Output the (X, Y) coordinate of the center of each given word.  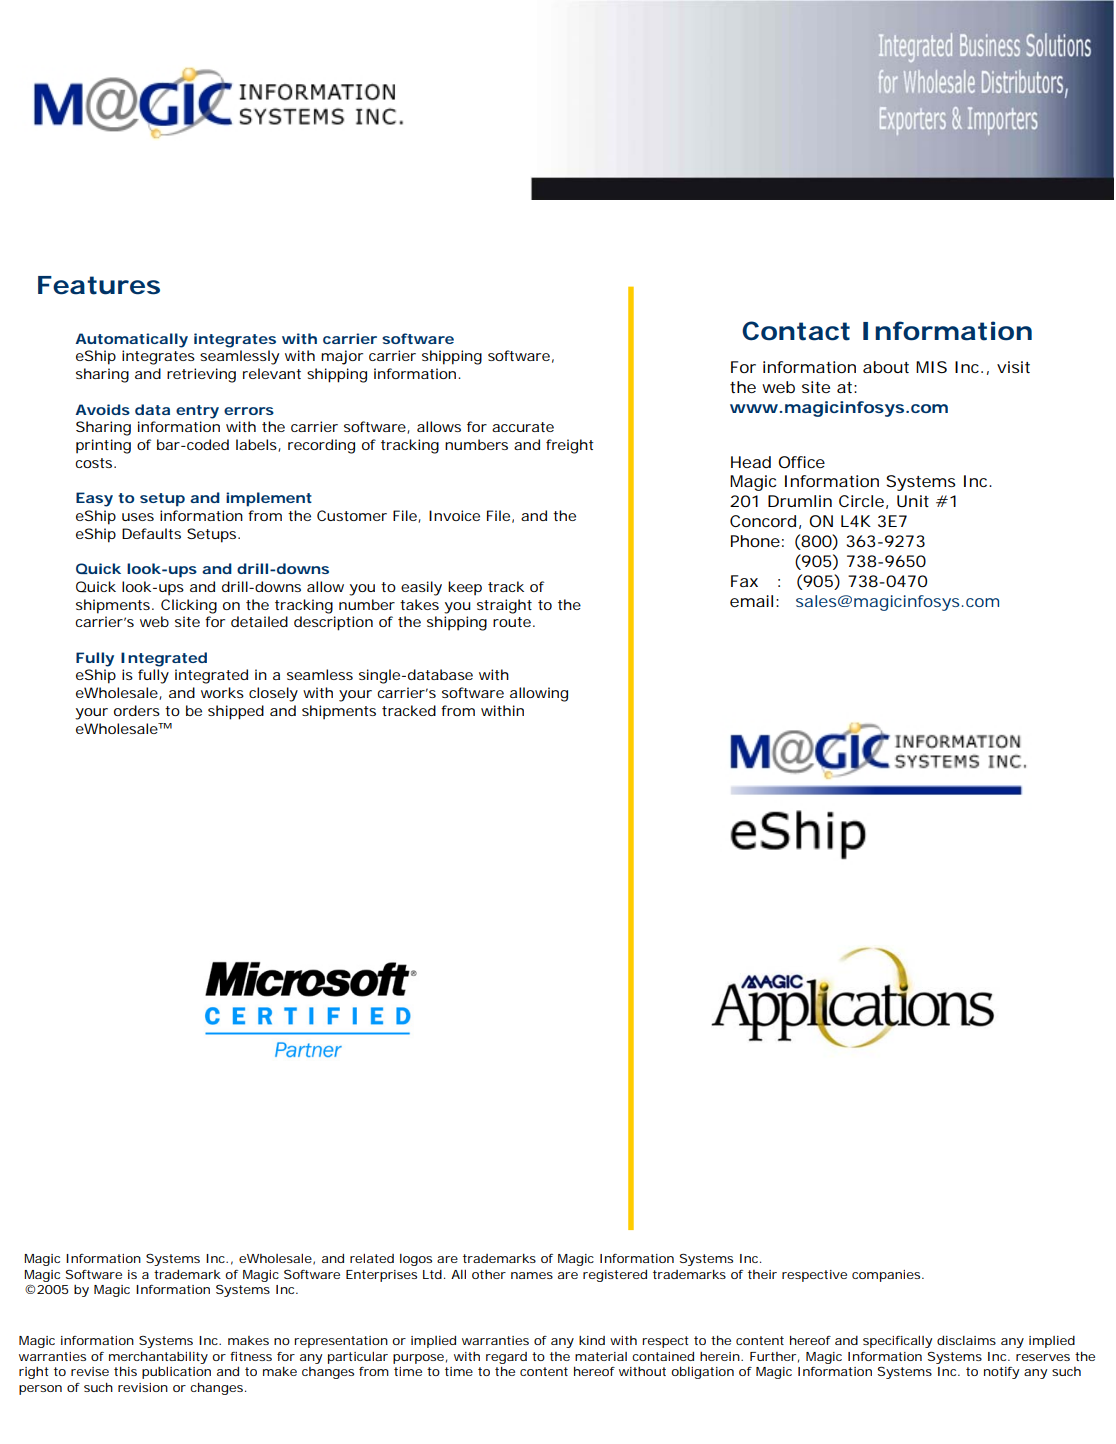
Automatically (131, 340)
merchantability (158, 1358)
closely (273, 694)
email (751, 601)
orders (137, 710)
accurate (523, 427)
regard (506, 1358)
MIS (931, 367)
